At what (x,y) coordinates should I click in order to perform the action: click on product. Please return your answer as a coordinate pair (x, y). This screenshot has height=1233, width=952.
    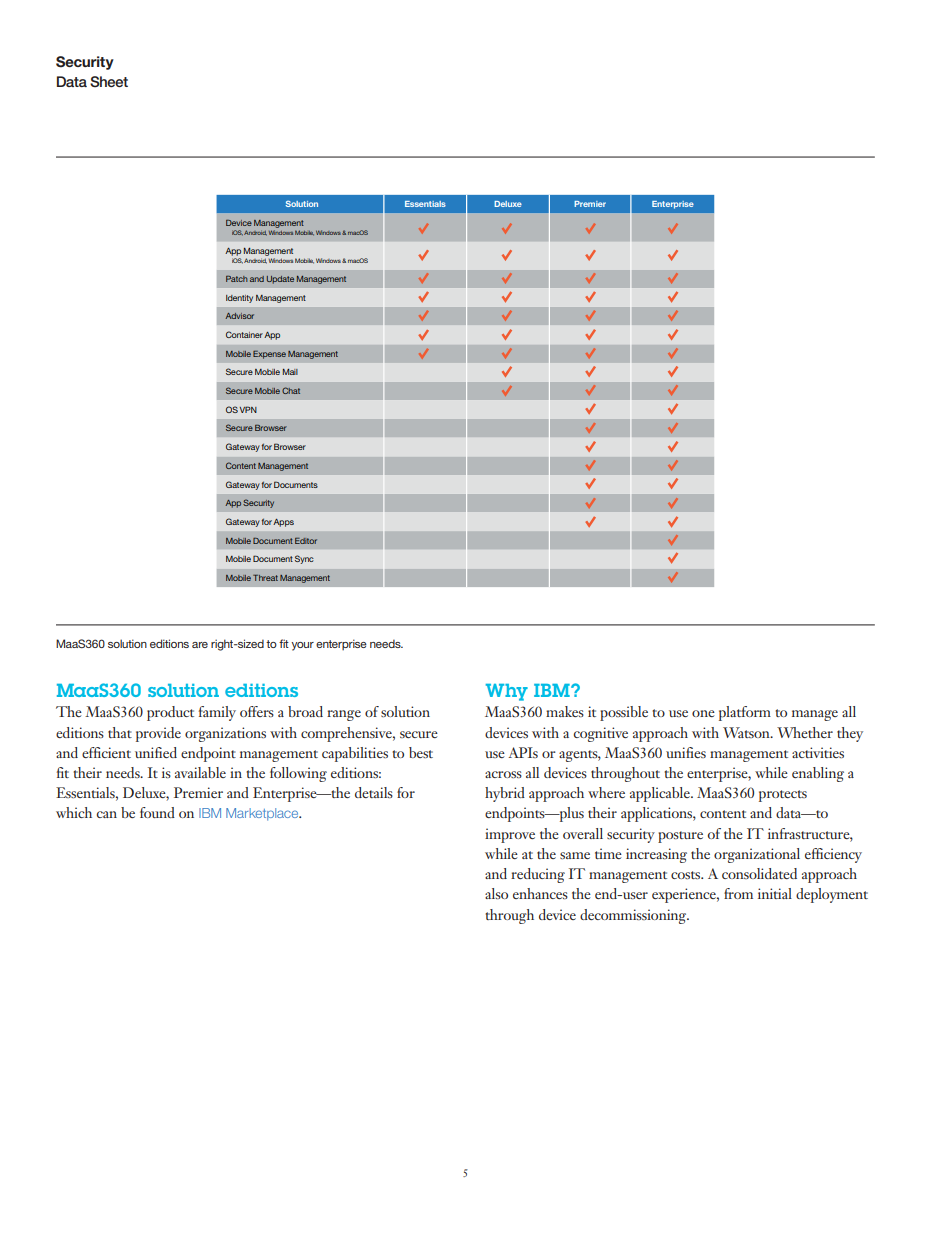
    Looking at the image, I should click on (170, 713).
